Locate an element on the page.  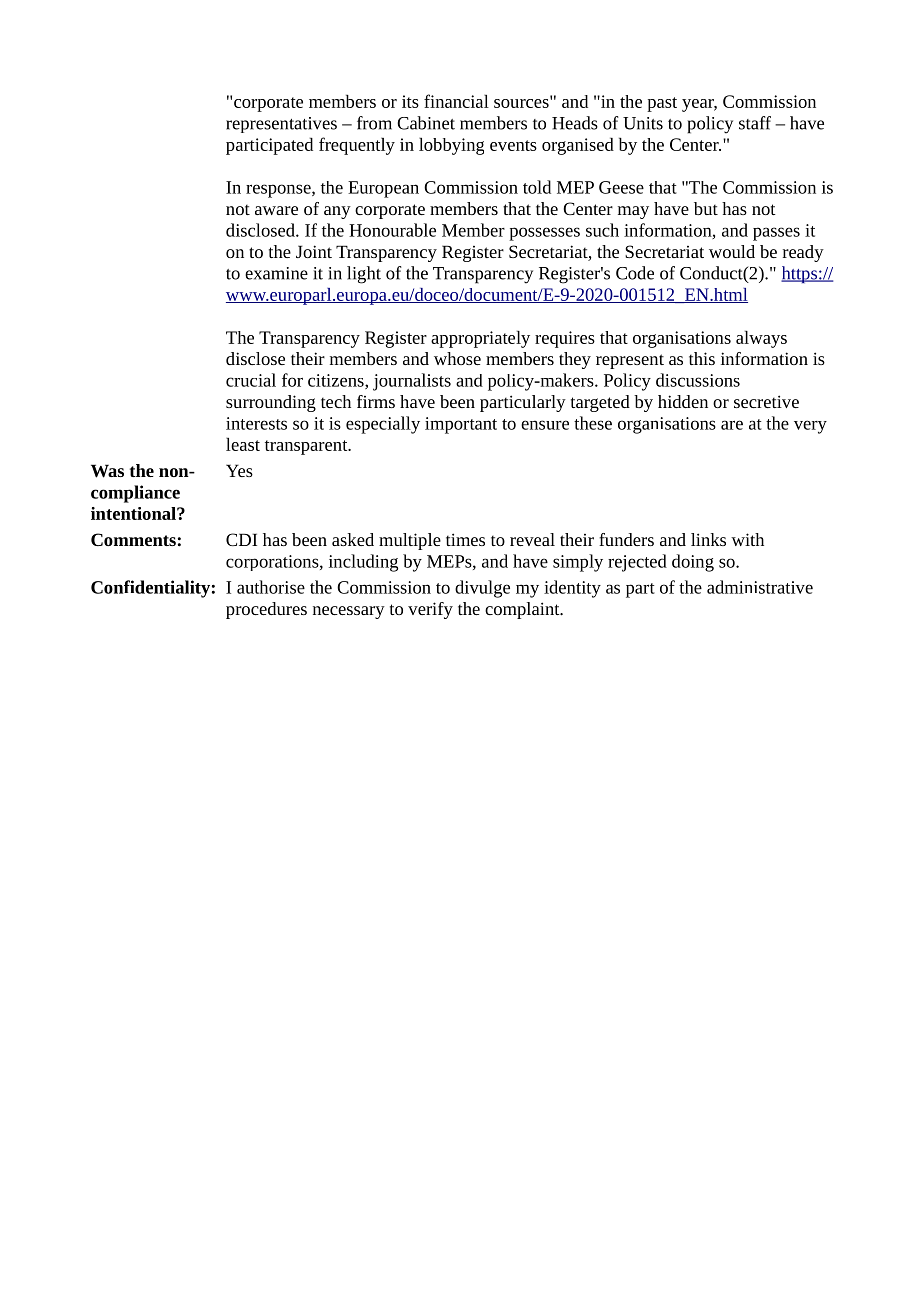
divulge is located at coordinates (482, 589).
